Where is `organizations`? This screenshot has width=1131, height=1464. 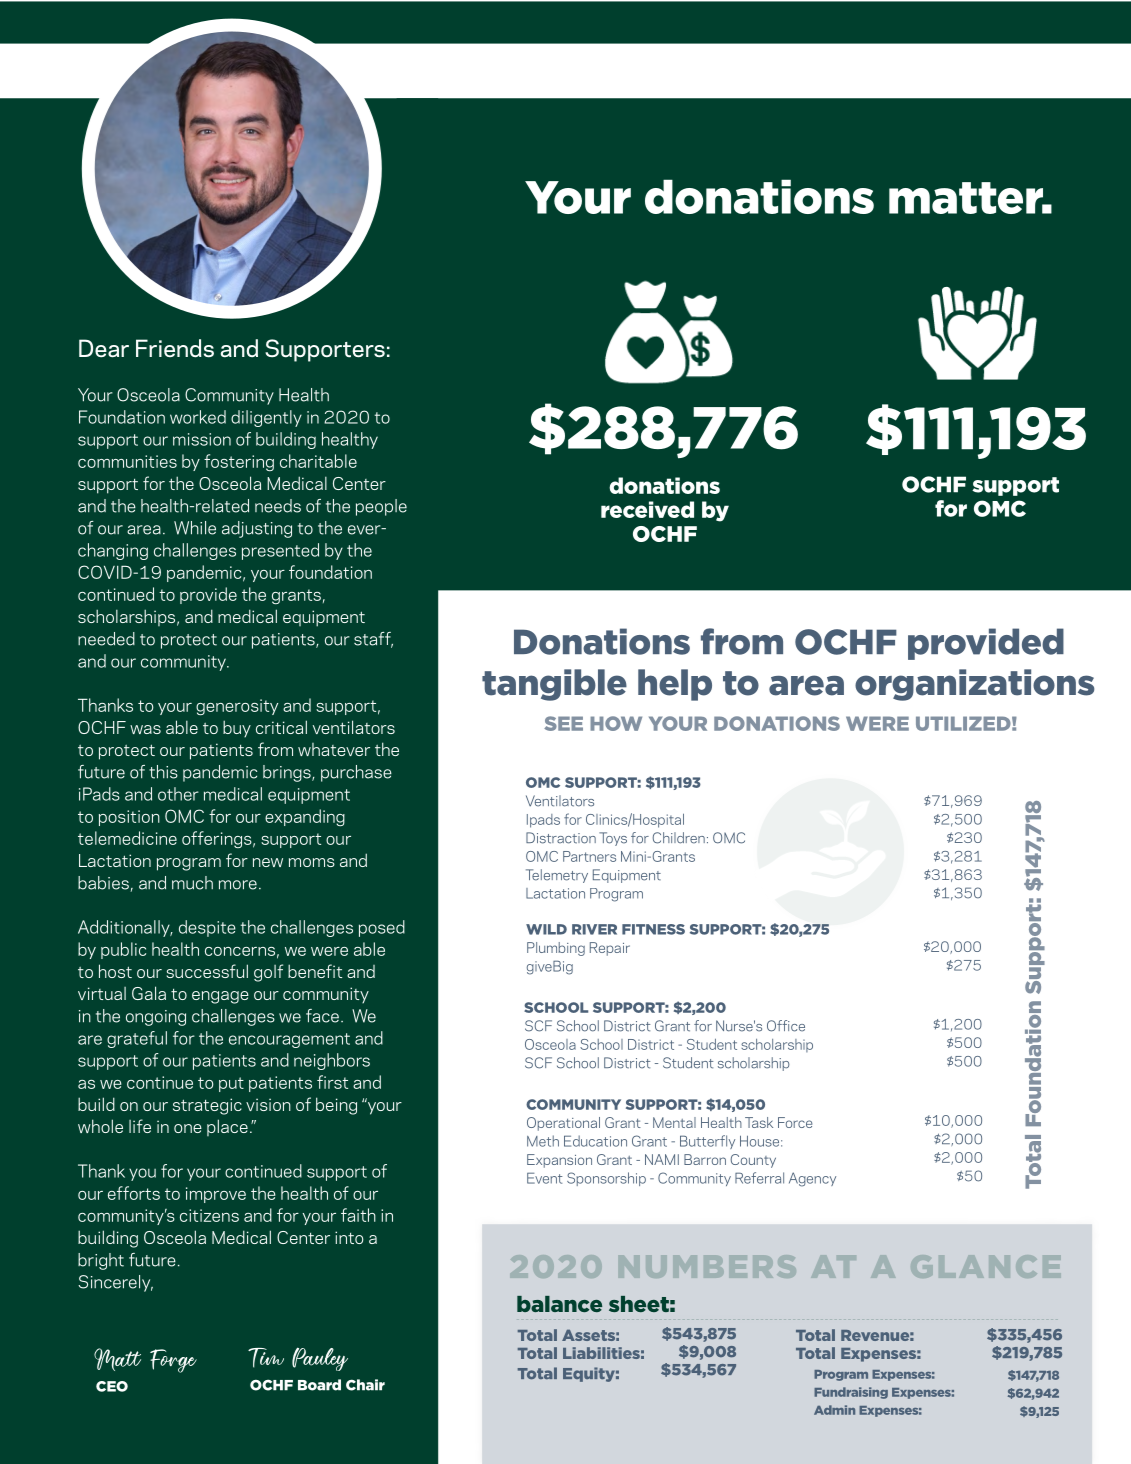
organizations is located at coordinates (974, 685).
